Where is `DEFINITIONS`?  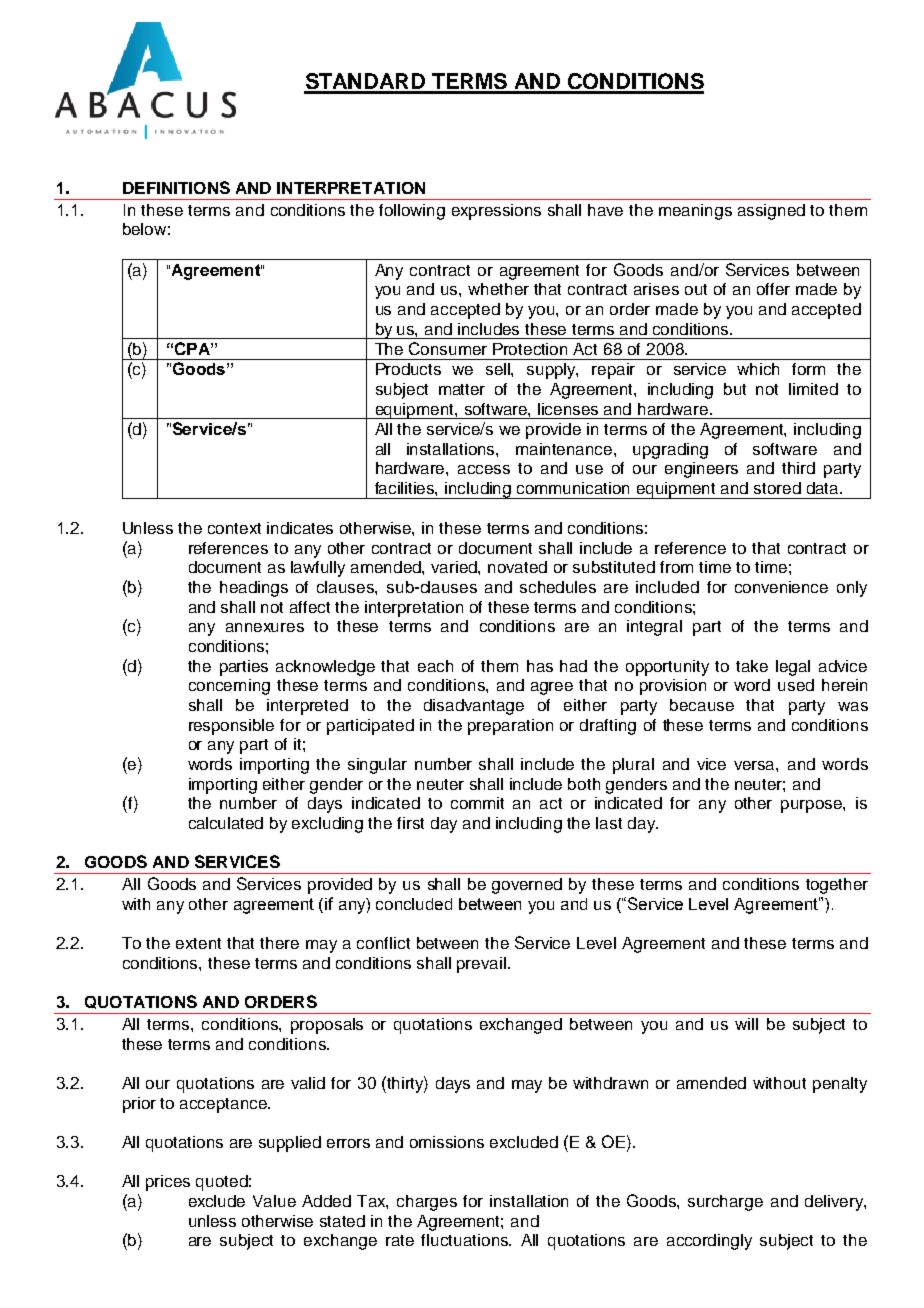 DEFINITIONS is located at coordinates (176, 187).
